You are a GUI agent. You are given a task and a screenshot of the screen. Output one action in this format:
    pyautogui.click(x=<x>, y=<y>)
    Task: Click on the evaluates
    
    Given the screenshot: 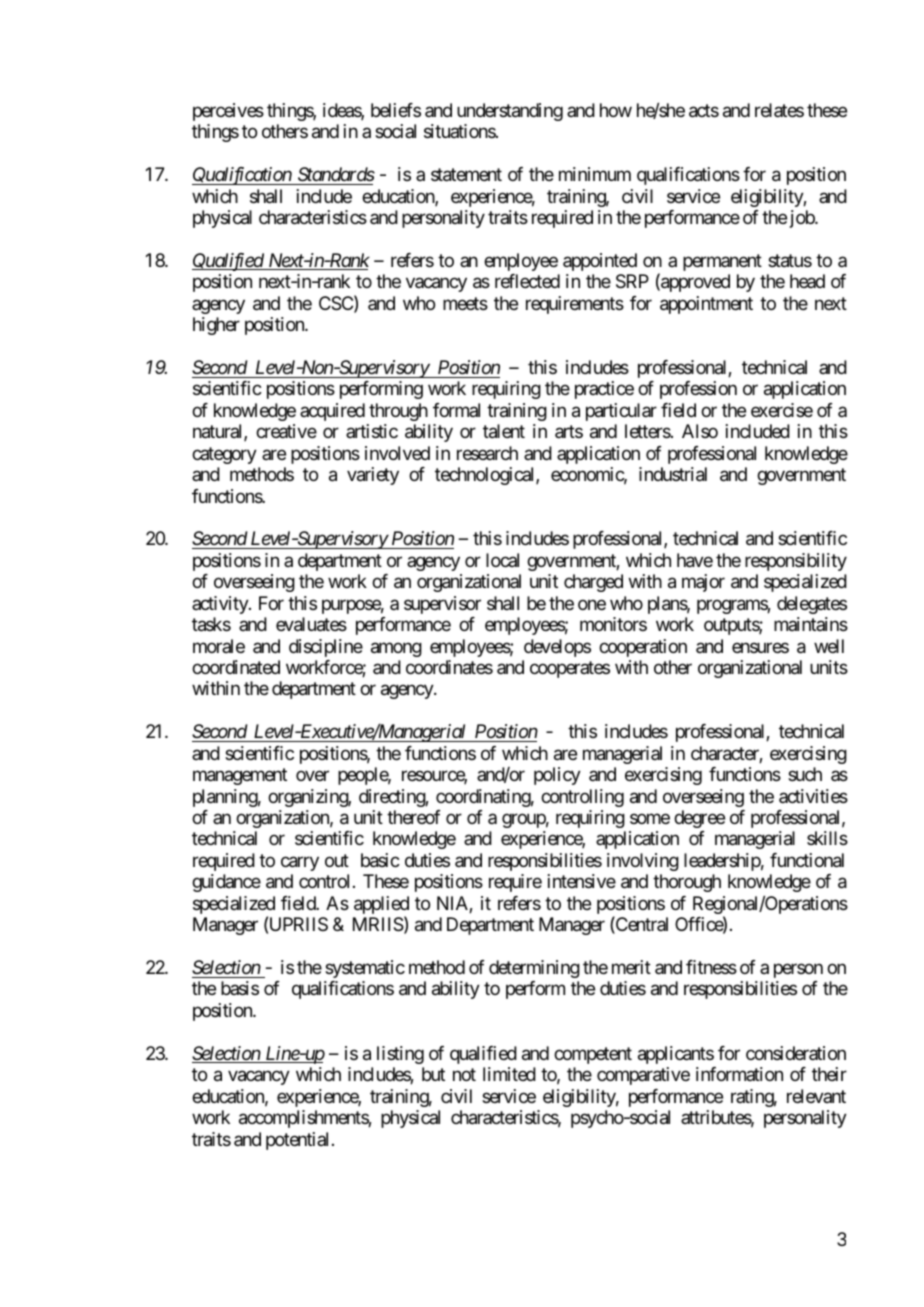 What is the action you would take?
    pyautogui.click(x=311, y=624)
